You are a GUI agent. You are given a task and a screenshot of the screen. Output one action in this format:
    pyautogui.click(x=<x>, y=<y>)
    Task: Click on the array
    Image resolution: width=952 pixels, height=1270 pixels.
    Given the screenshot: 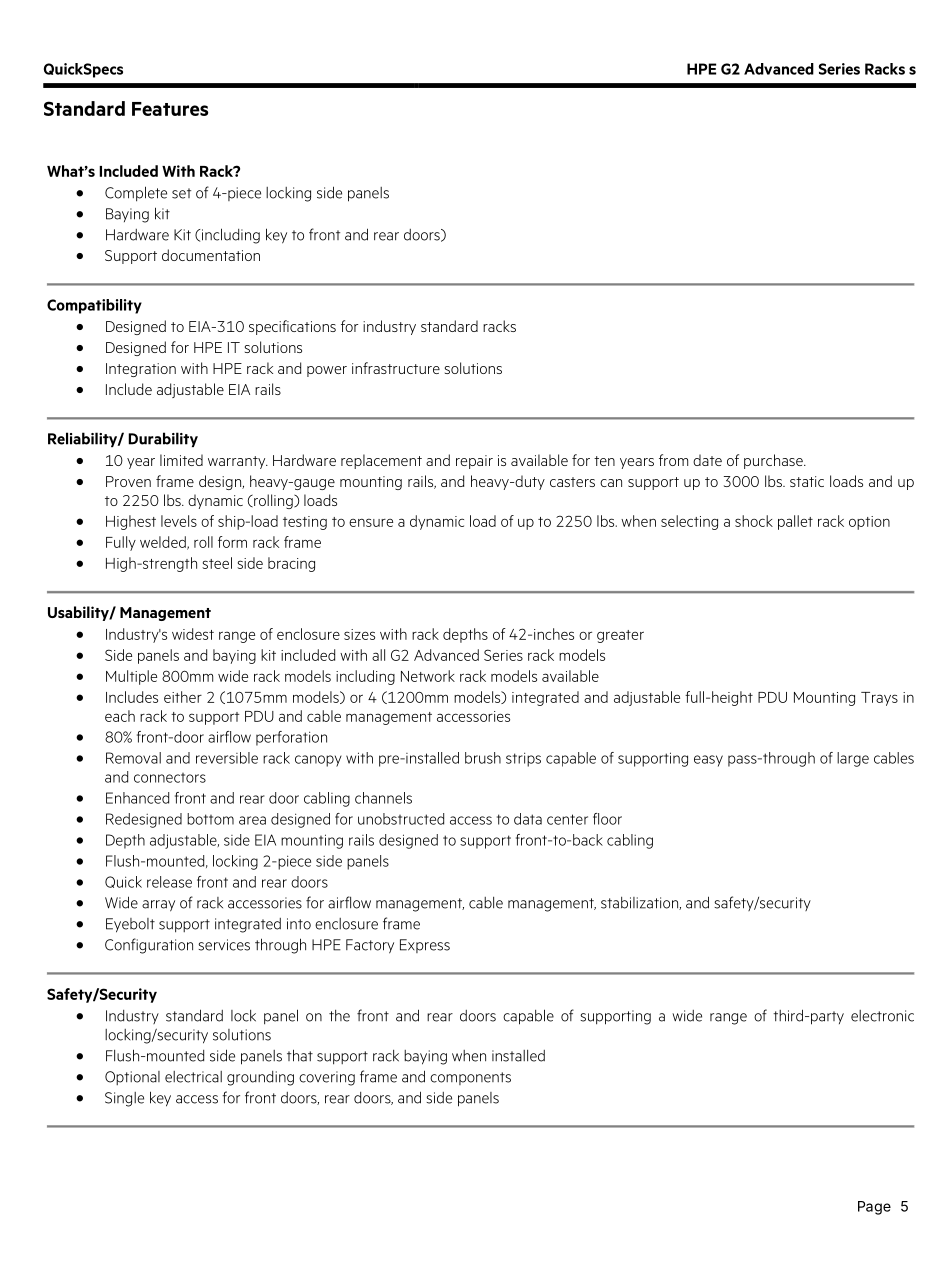 What is the action you would take?
    pyautogui.click(x=158, y=906)
